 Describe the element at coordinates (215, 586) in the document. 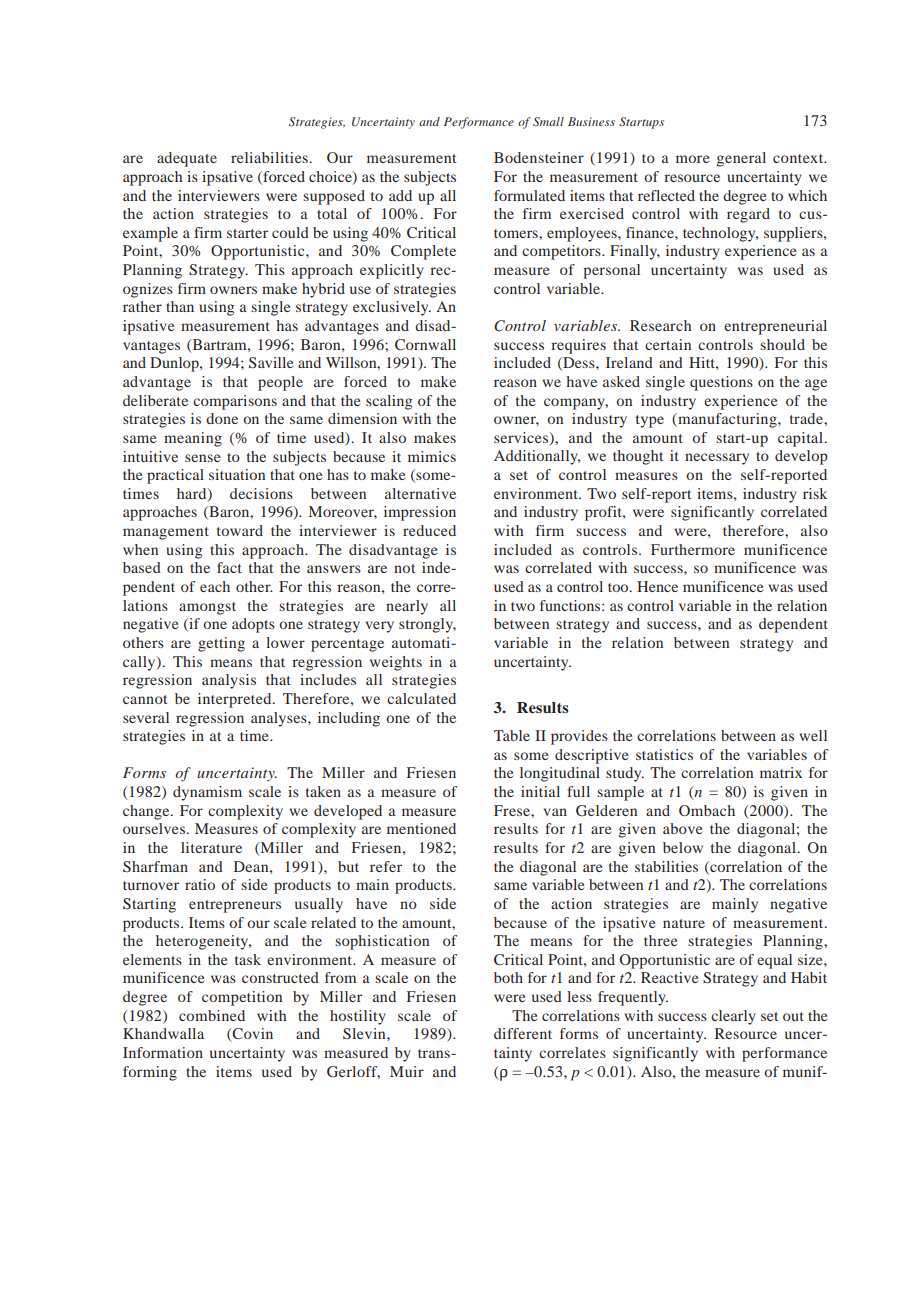

I see `each` at that location.
